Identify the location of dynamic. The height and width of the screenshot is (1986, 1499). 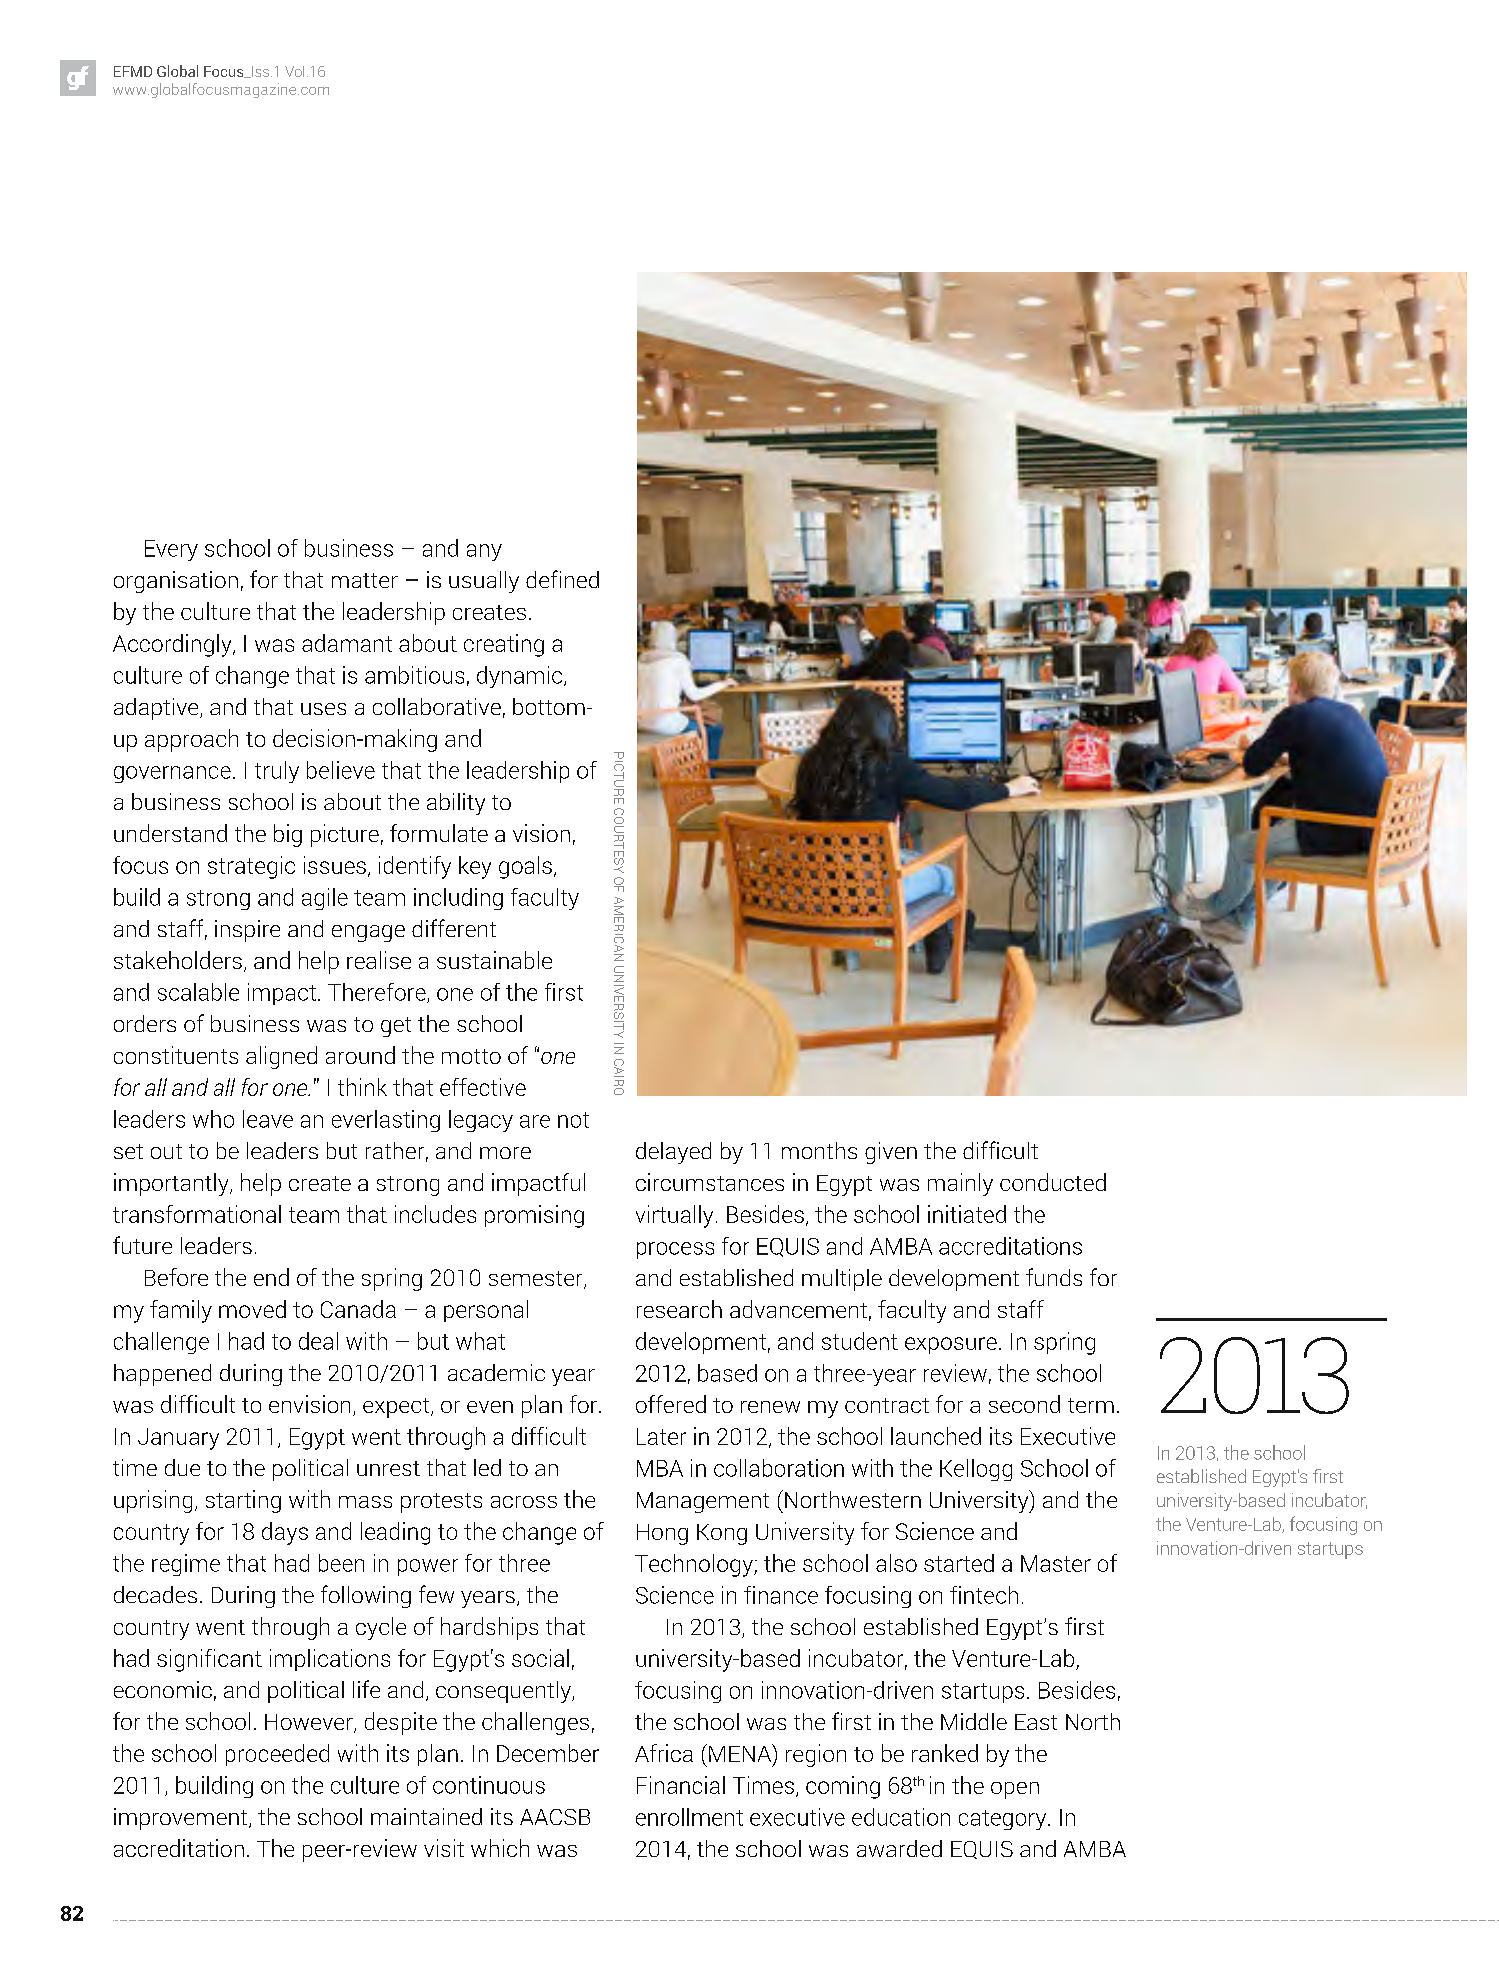
(521, 677).
